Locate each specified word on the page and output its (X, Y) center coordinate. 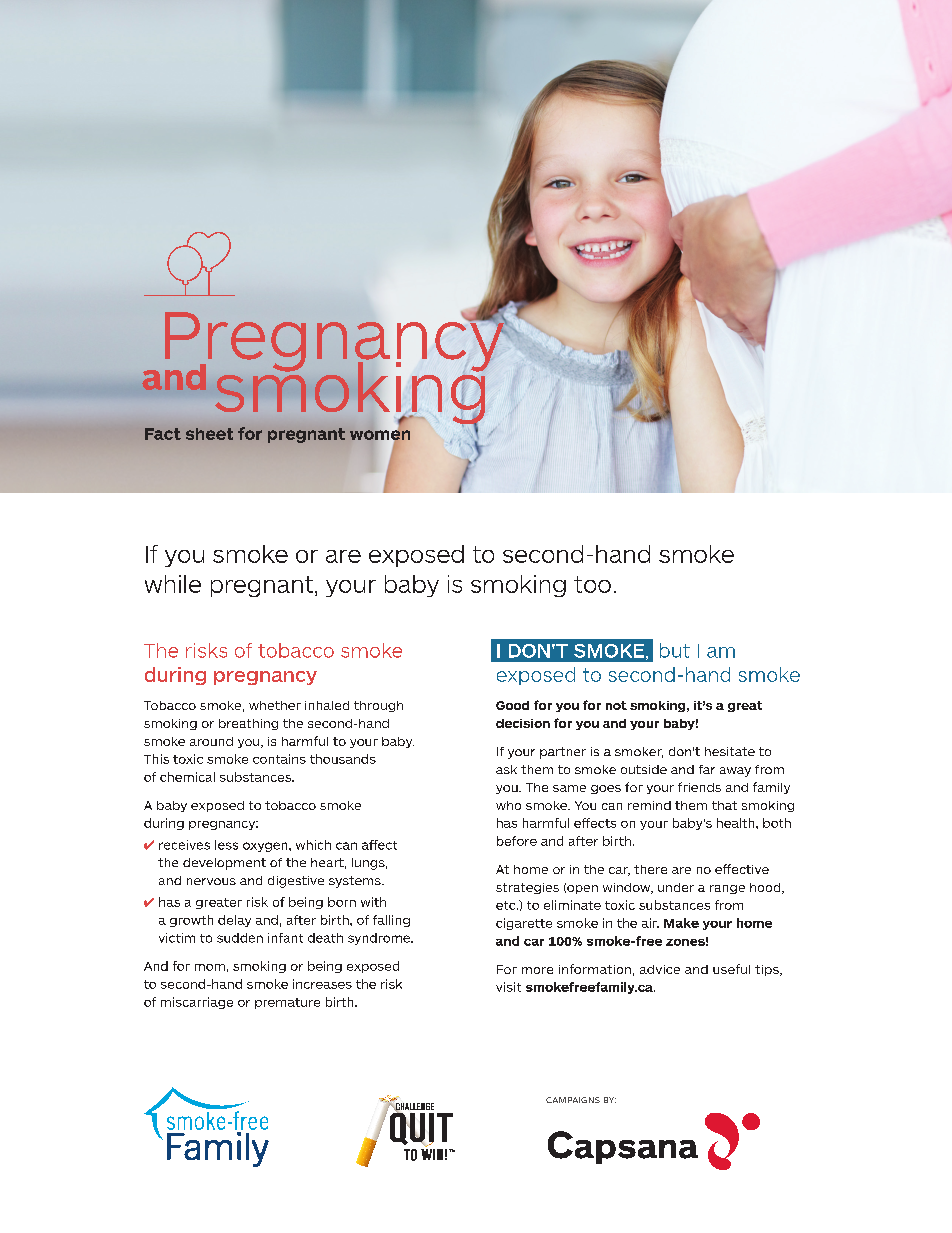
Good (512, 705)
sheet (209, 434)
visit (508, 987)
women (380, 435)
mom (210, 967)
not (616, 705)
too (592, 584)
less (226, 845)
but (675, 650)
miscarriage (197, 1003)
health (737, 823)
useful (731, 969)
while (173, 584)
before (517, 841)
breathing (248, 724)
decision (523, 723)
